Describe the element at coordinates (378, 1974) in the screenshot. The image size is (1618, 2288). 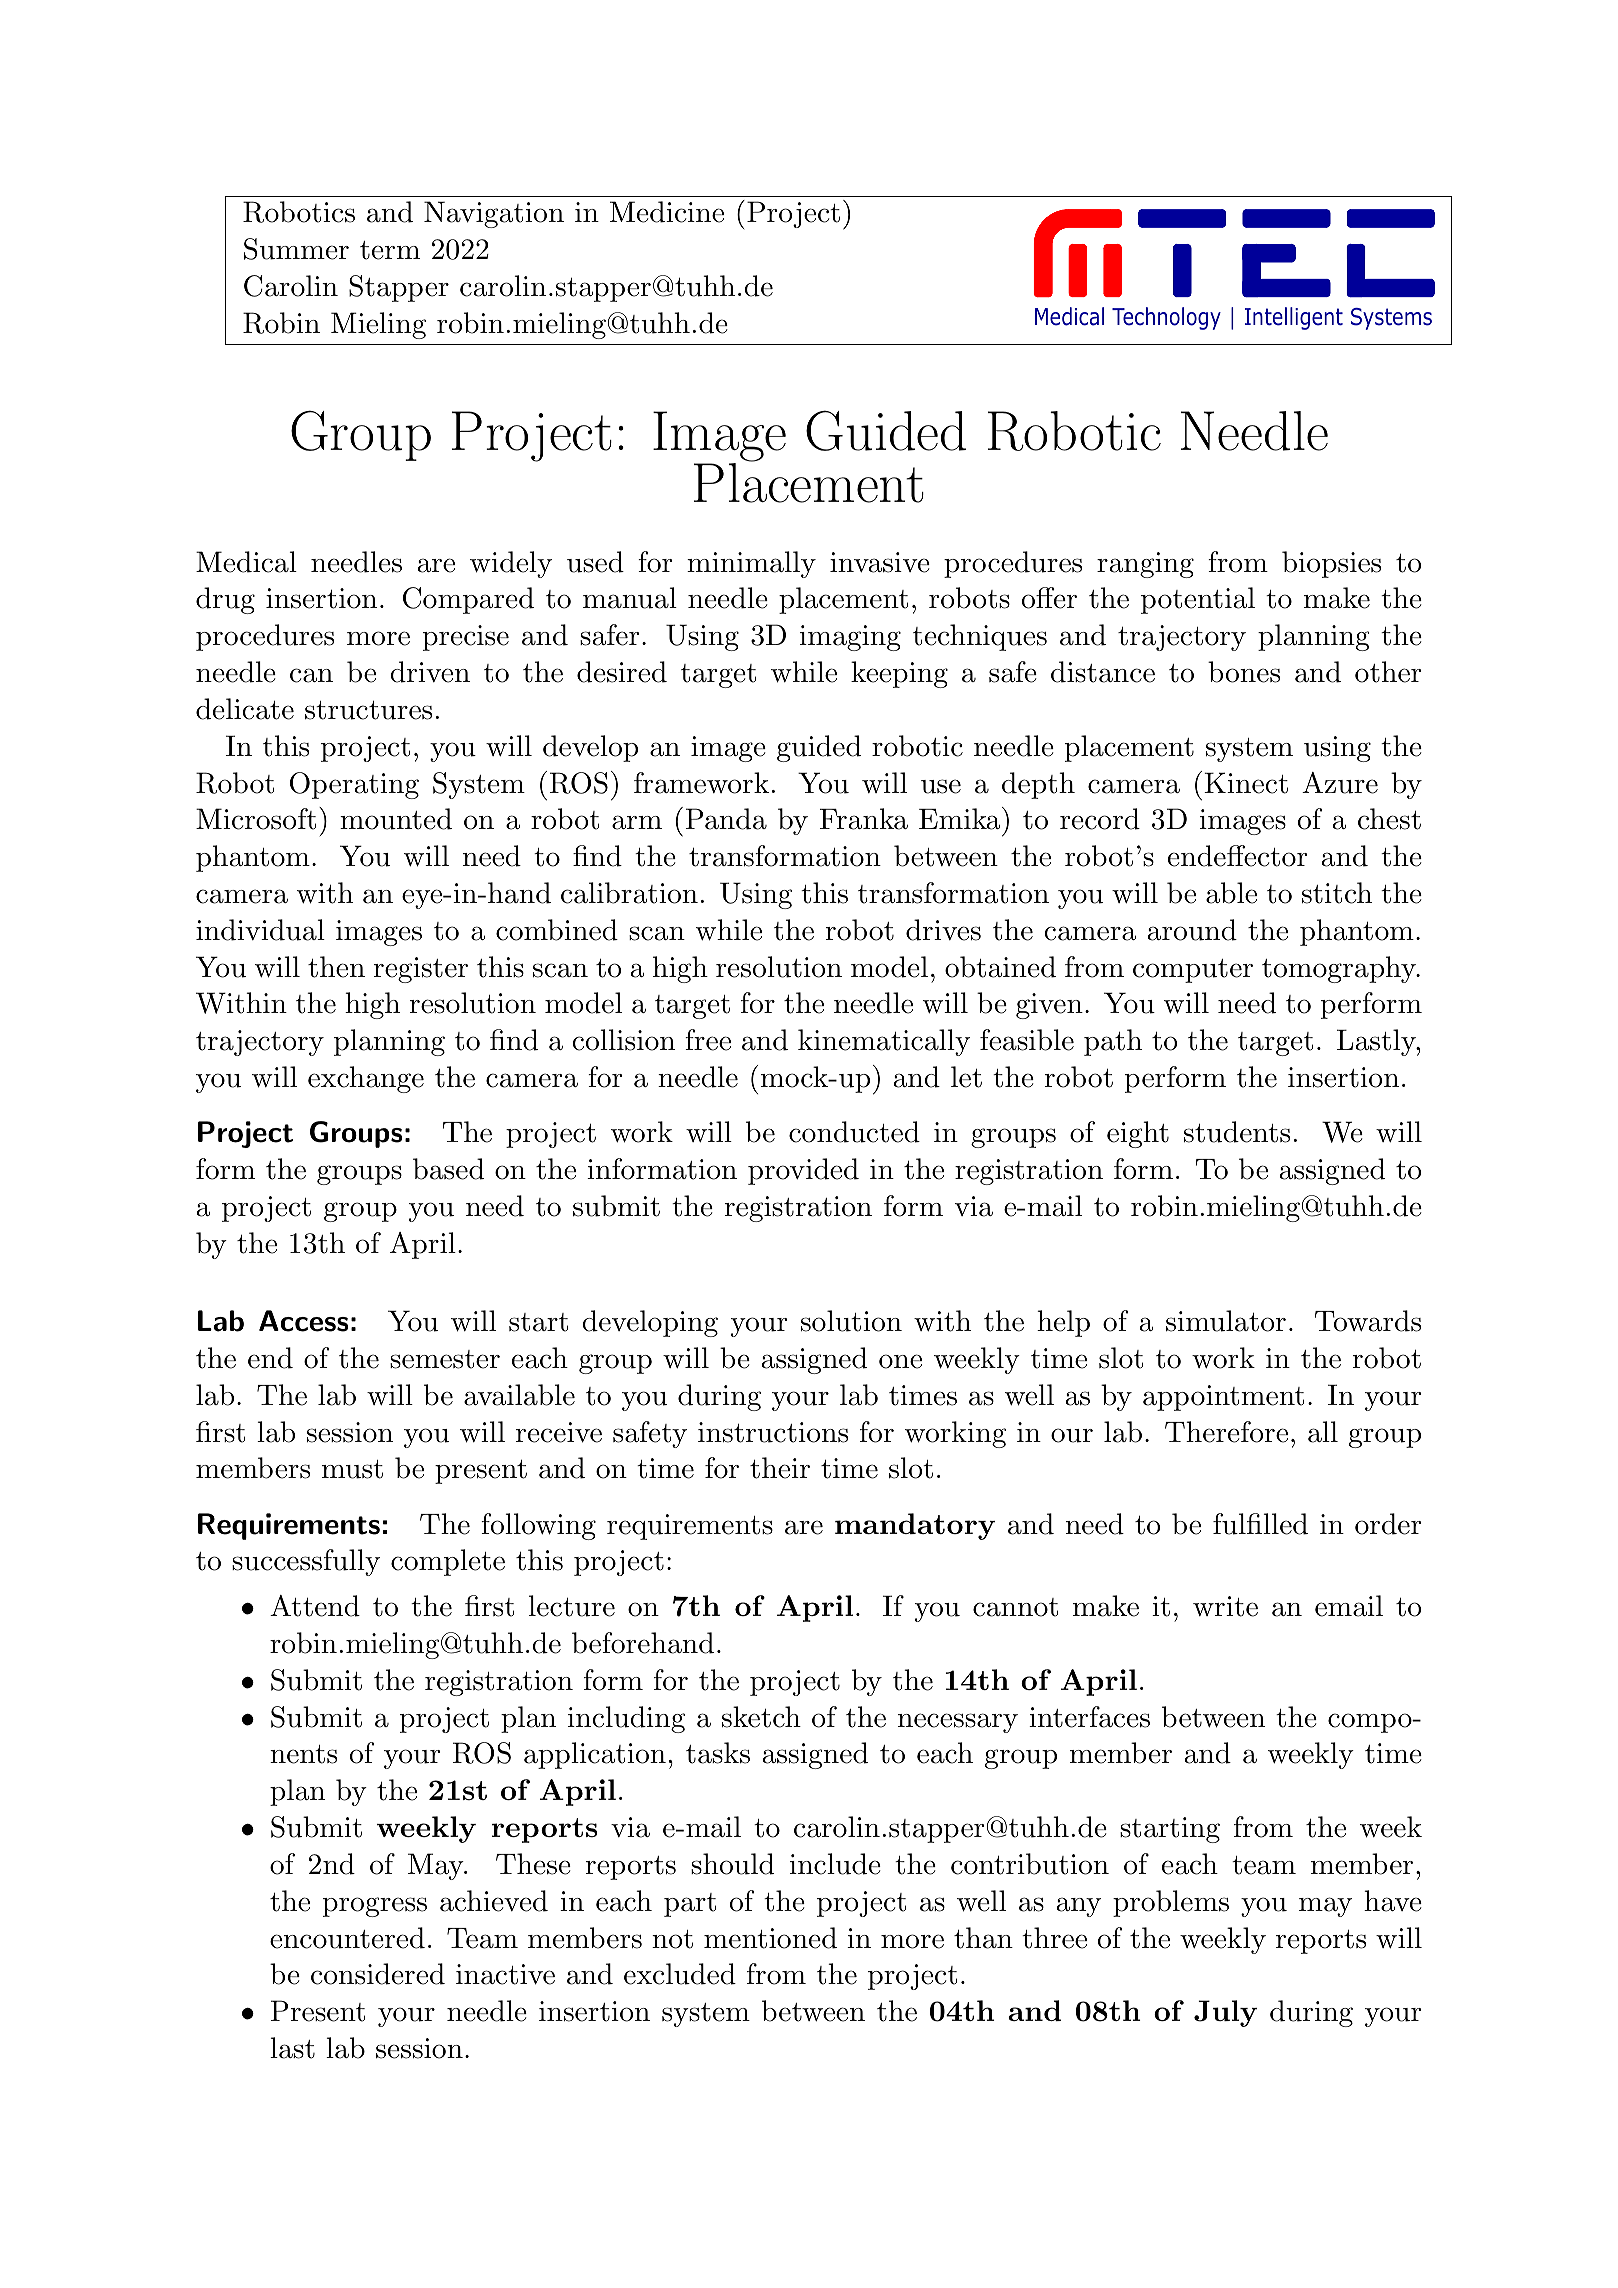
I see `considered` at that location.
